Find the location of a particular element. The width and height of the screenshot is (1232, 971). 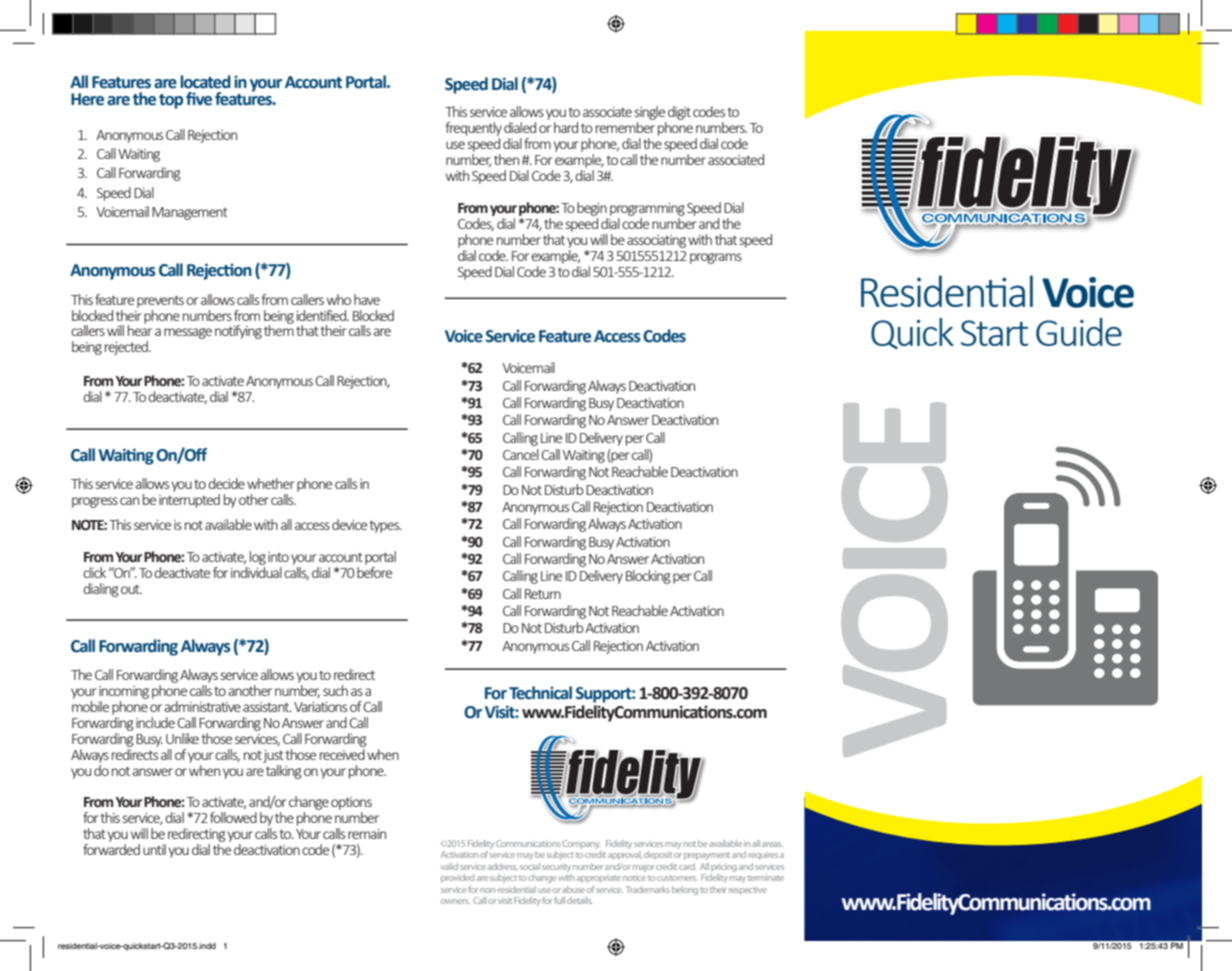

prevents is located at coordinates (160, 301).
